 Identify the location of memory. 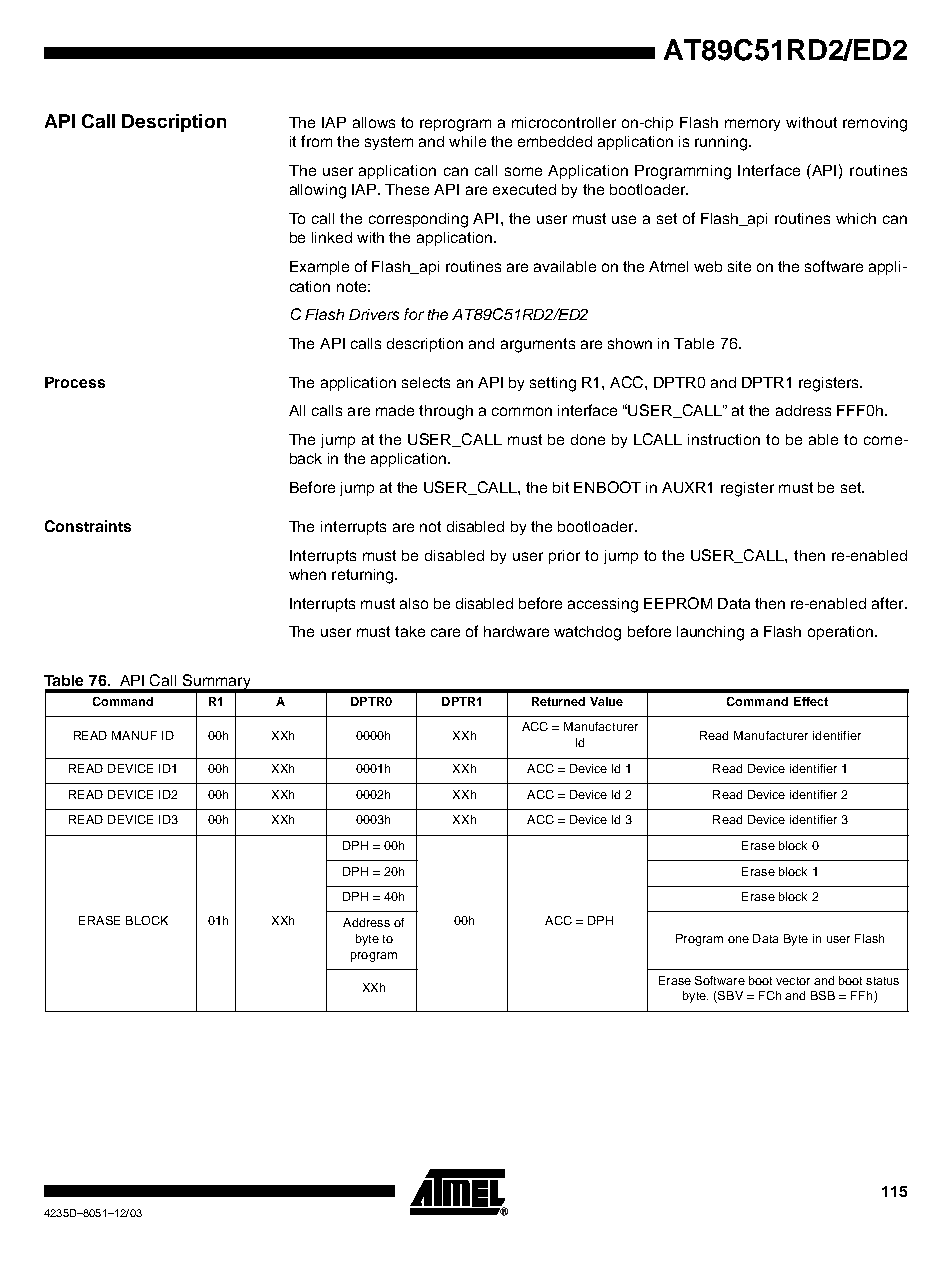
(752, 125).
